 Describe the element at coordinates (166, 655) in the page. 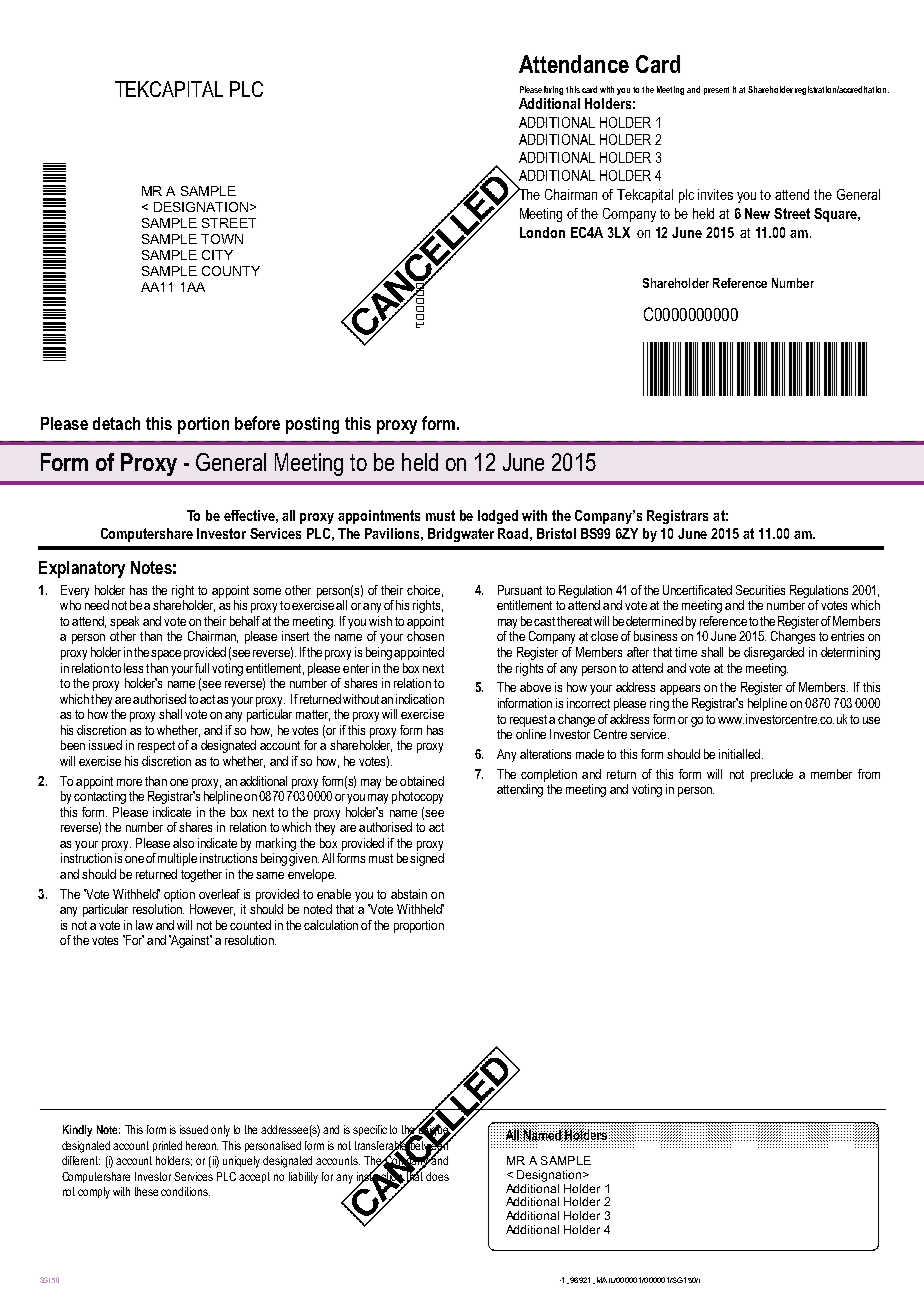

I see `space` at that location.
